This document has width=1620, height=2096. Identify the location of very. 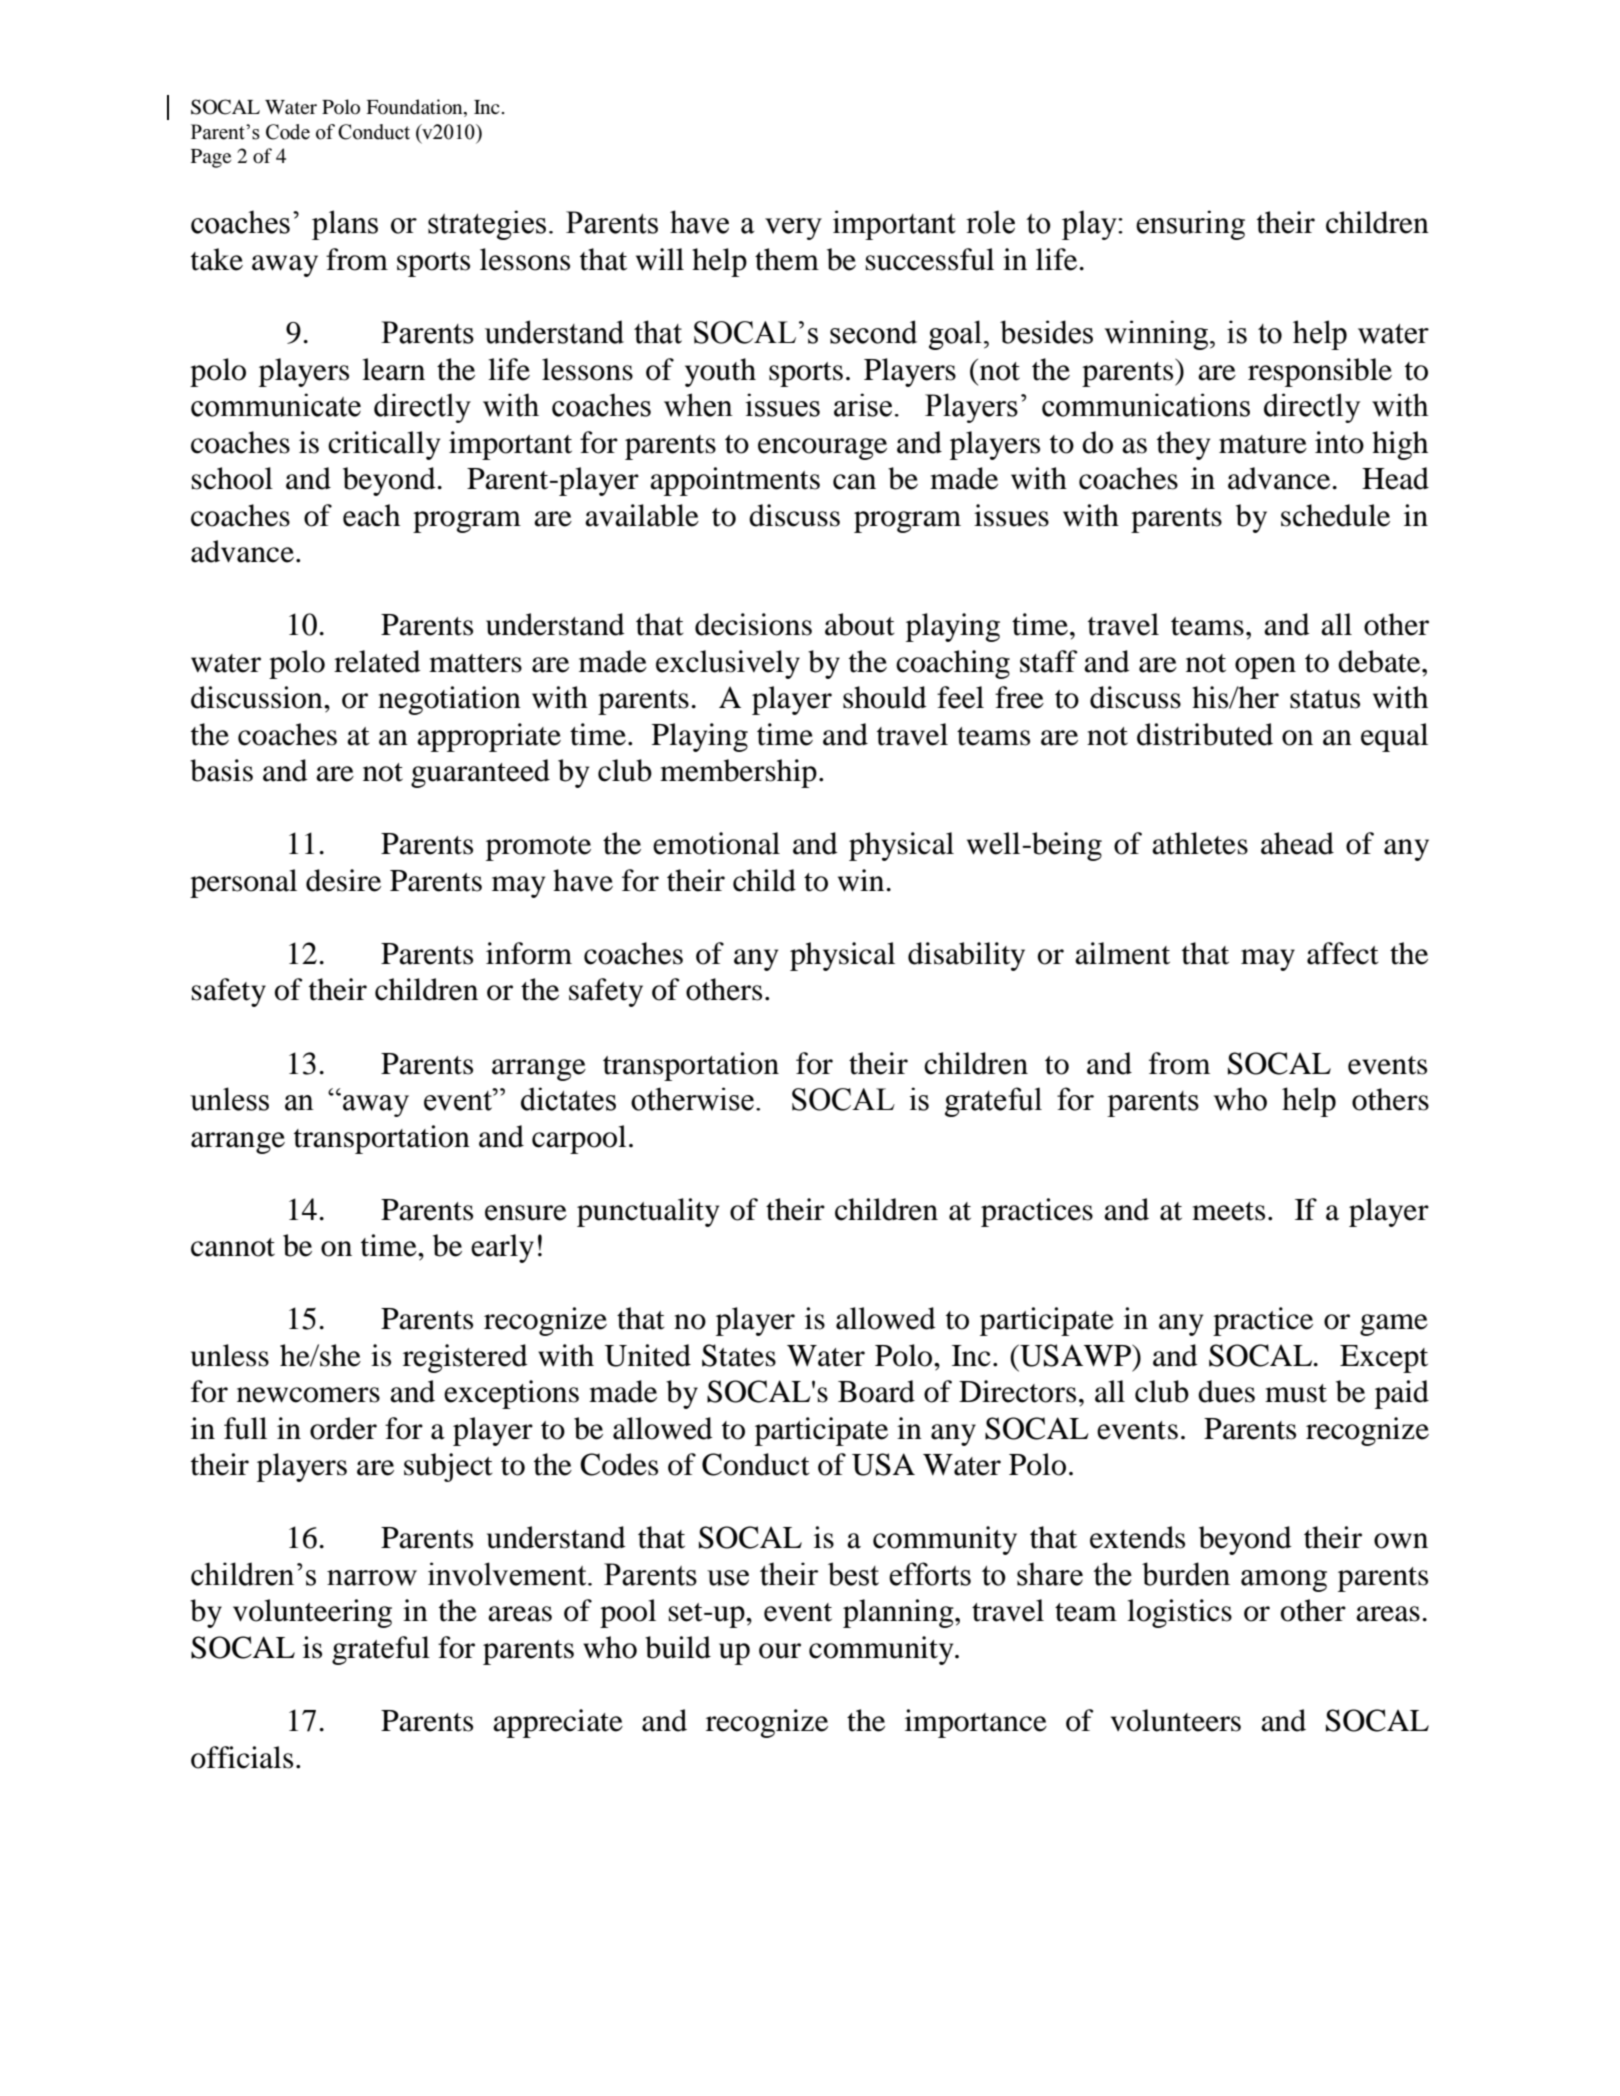
(793, 229).
